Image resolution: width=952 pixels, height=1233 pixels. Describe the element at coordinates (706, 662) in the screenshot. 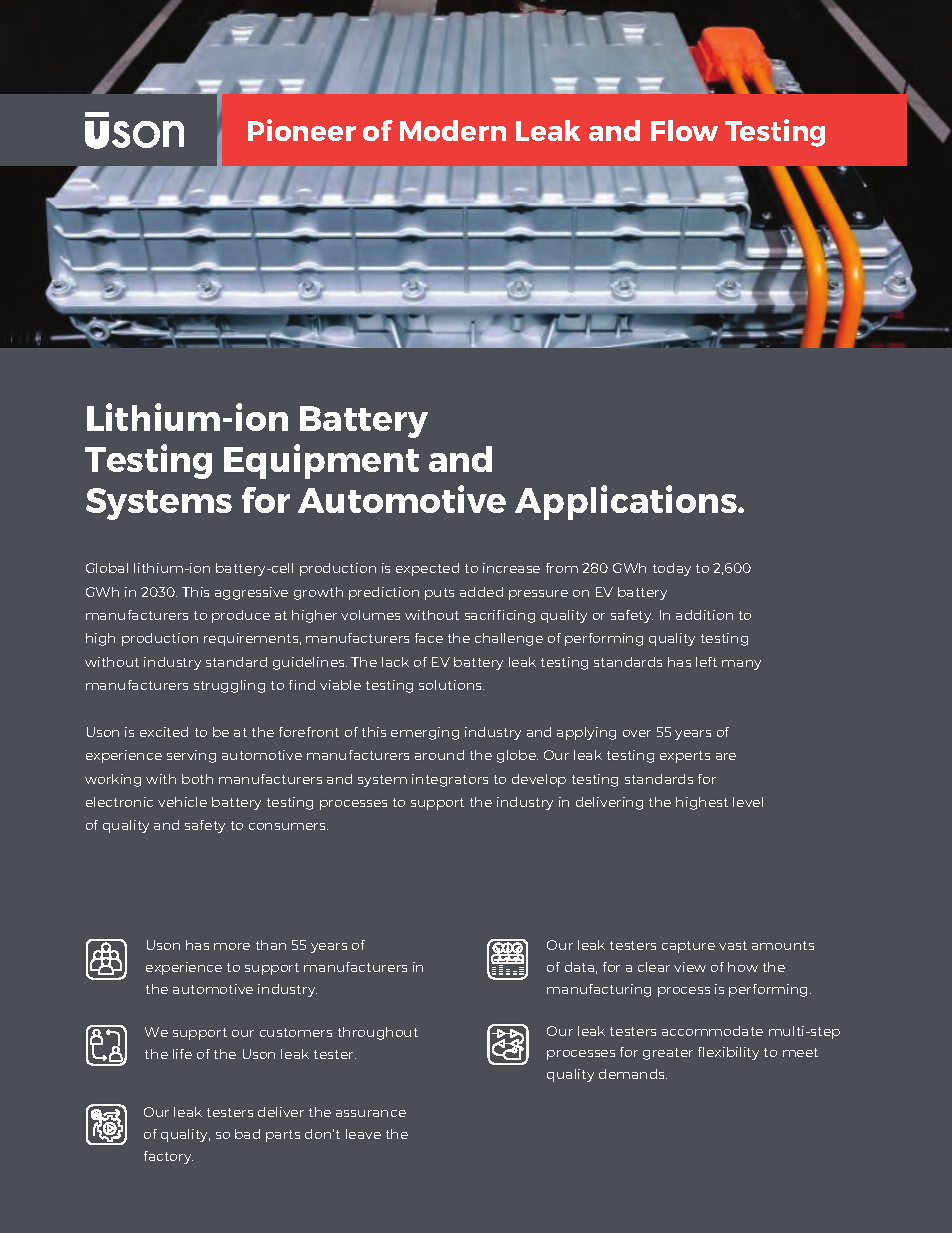

I see `left` at that location.
